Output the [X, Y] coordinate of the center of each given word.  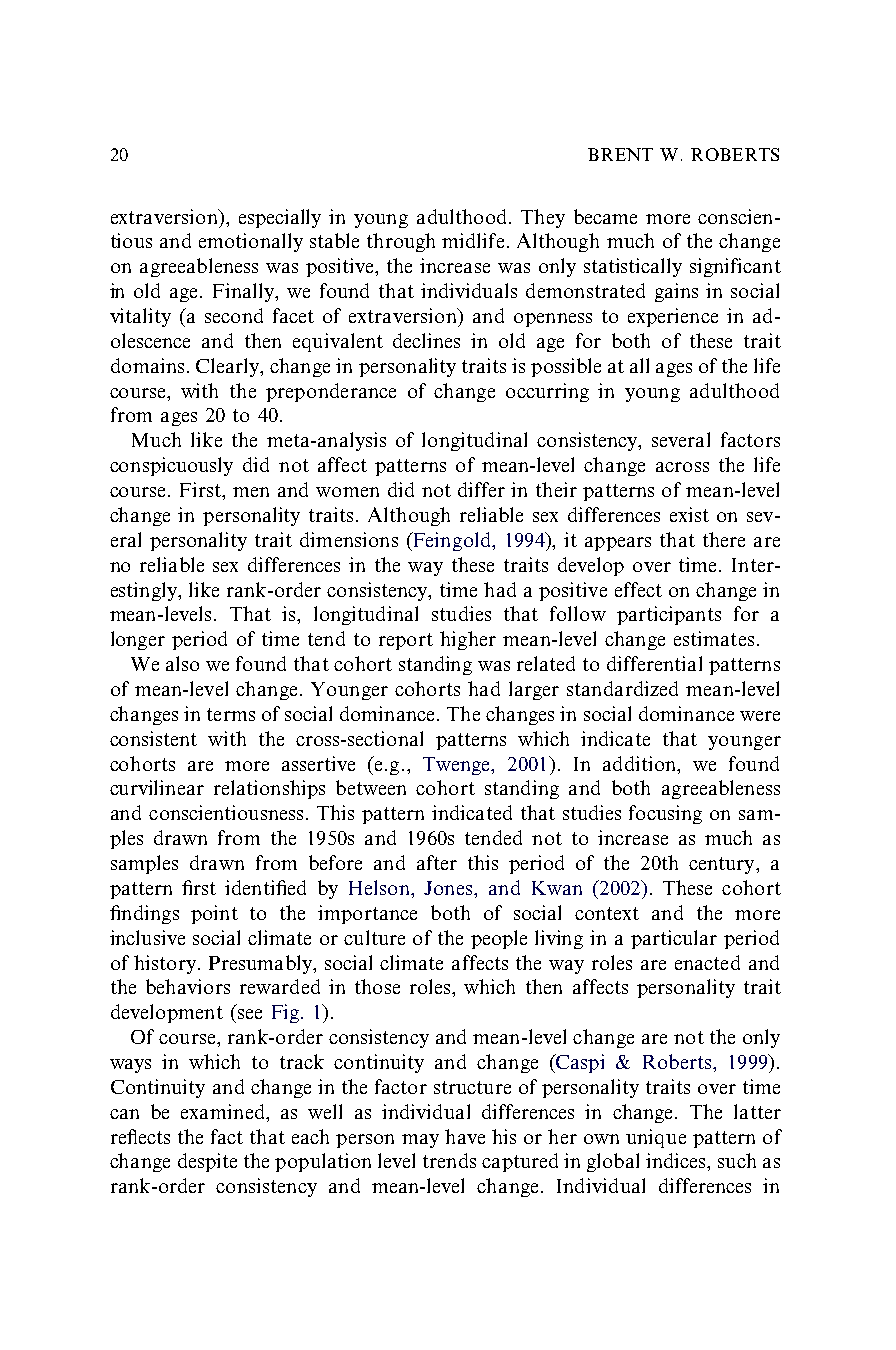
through [401, 242]
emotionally [251, 242]
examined [224, 1111]
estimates [714, 638]
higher [468, 640]
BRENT [620, 154]
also [182, 663]
